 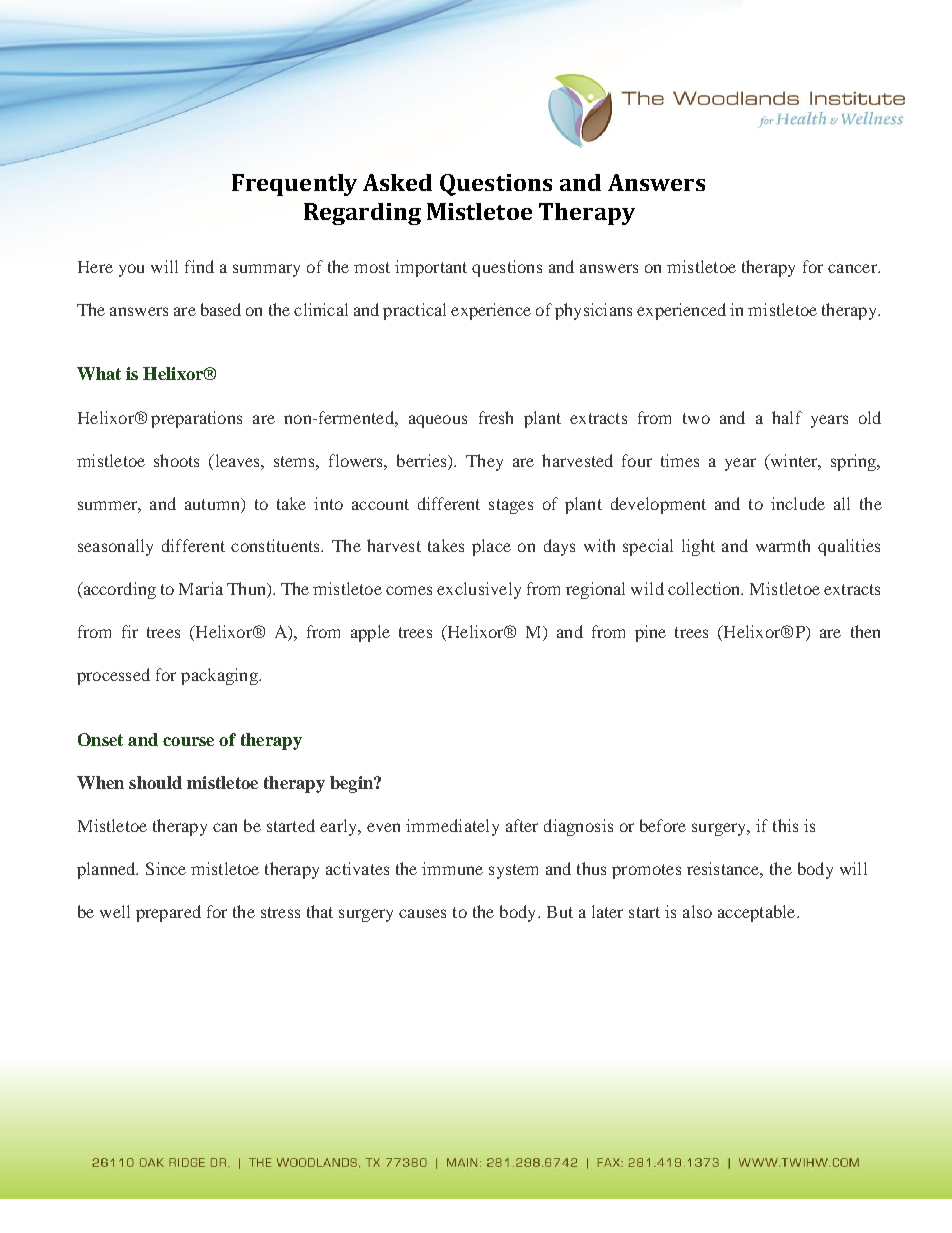 I want to click on seasonally, so click(x=115, y=547).
